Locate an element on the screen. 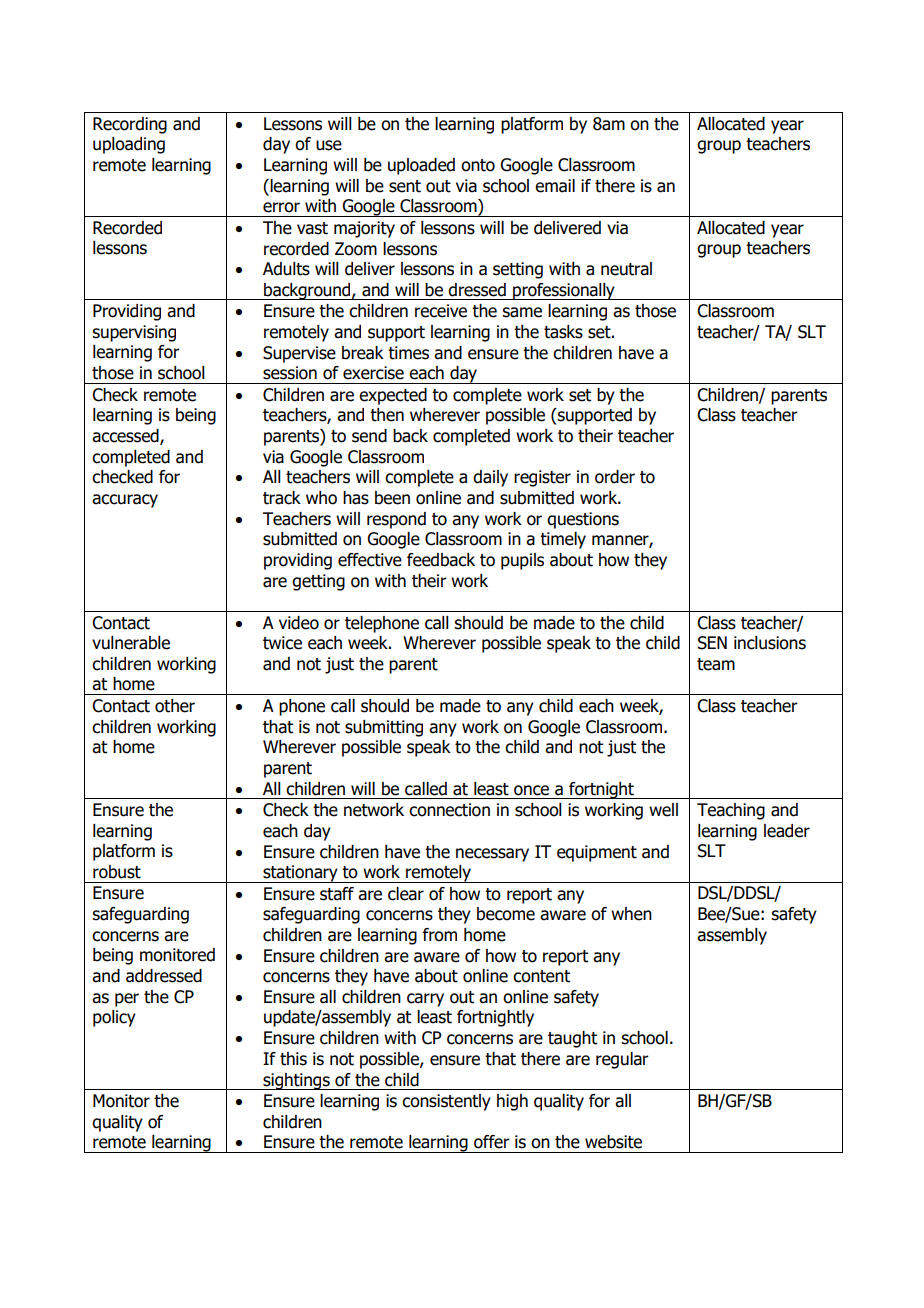  neutral is located at coordinates (626, 269).
